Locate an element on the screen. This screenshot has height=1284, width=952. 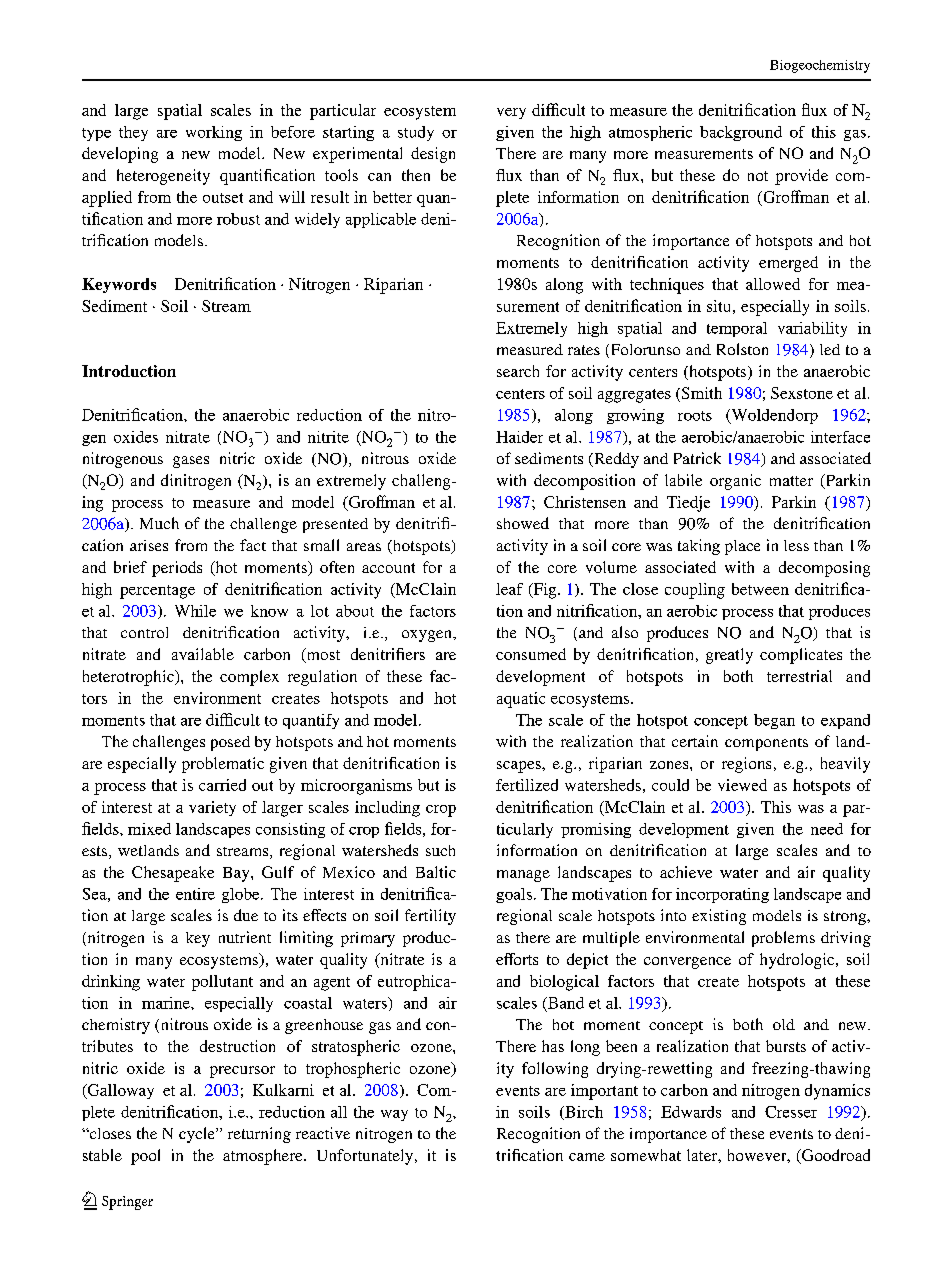
background is located at coordinates (741, 133).
